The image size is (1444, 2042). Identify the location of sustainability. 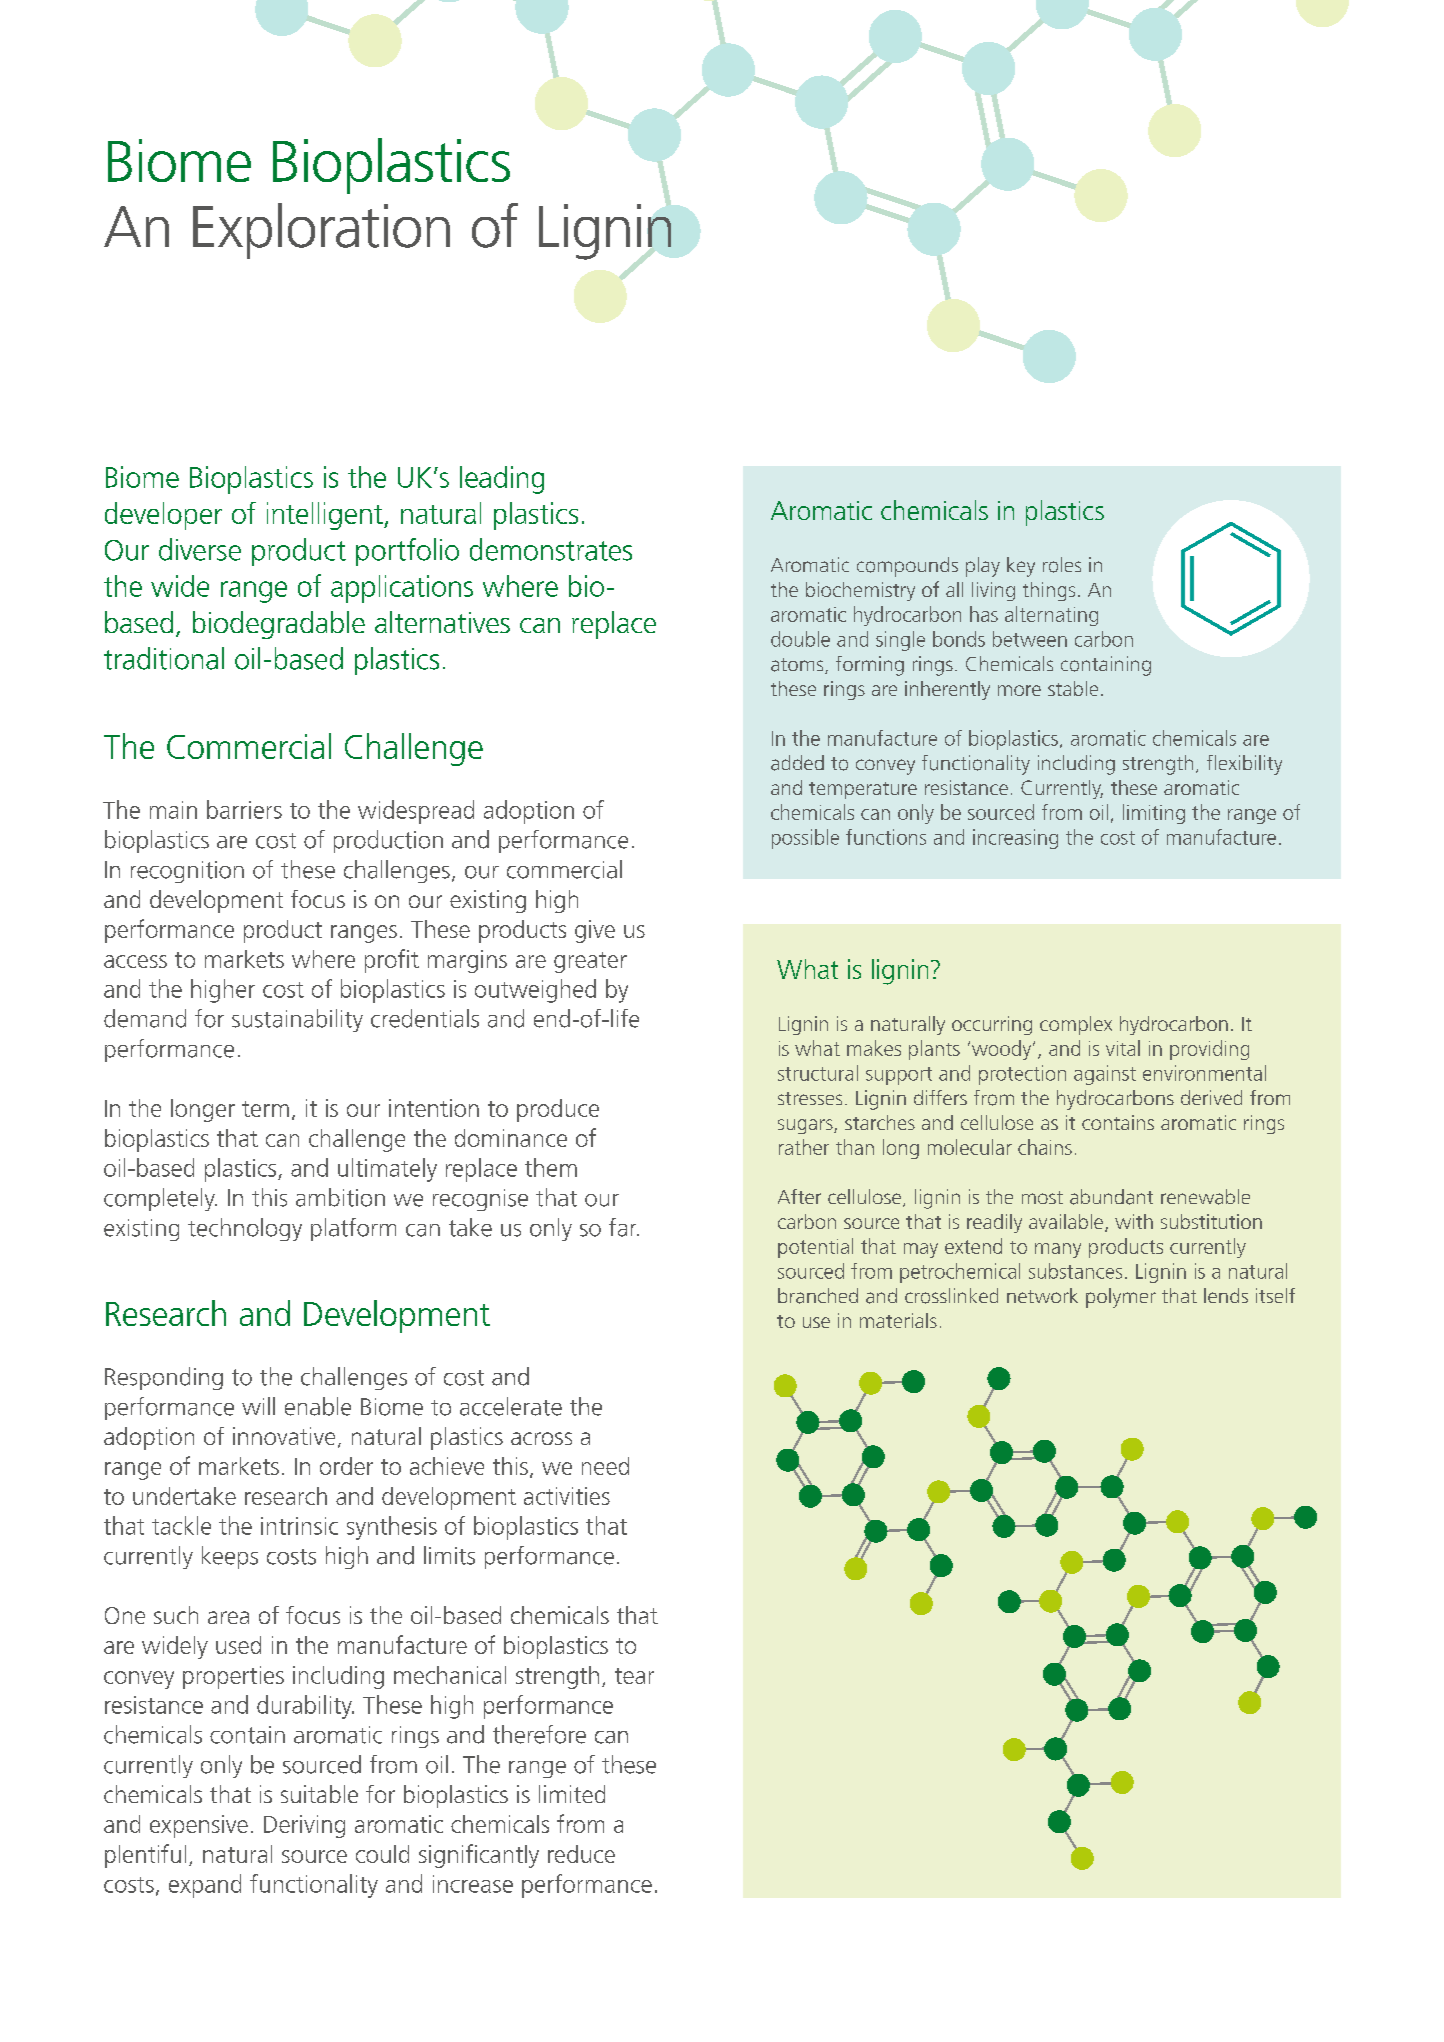
(297, 1020).
